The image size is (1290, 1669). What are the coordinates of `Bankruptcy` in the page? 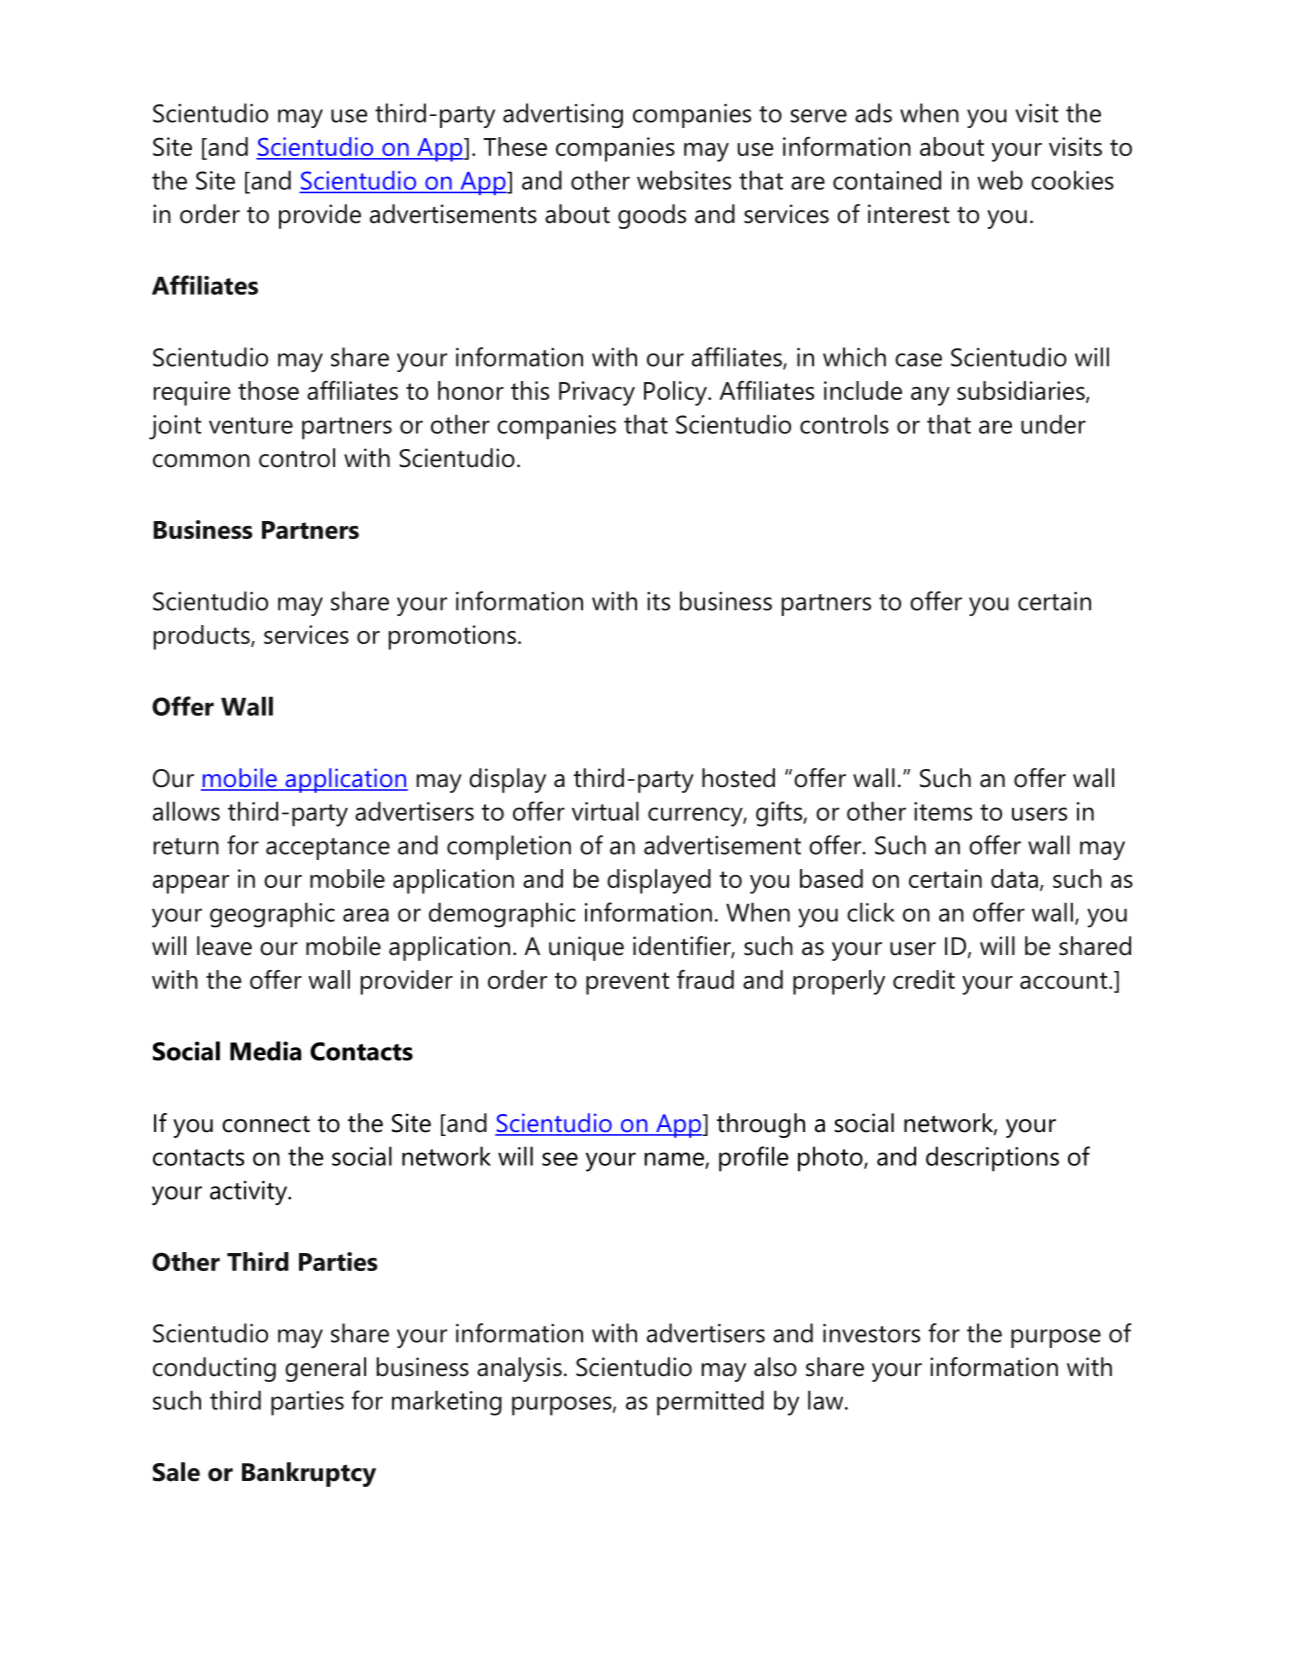 It's located at (309, 1474).
